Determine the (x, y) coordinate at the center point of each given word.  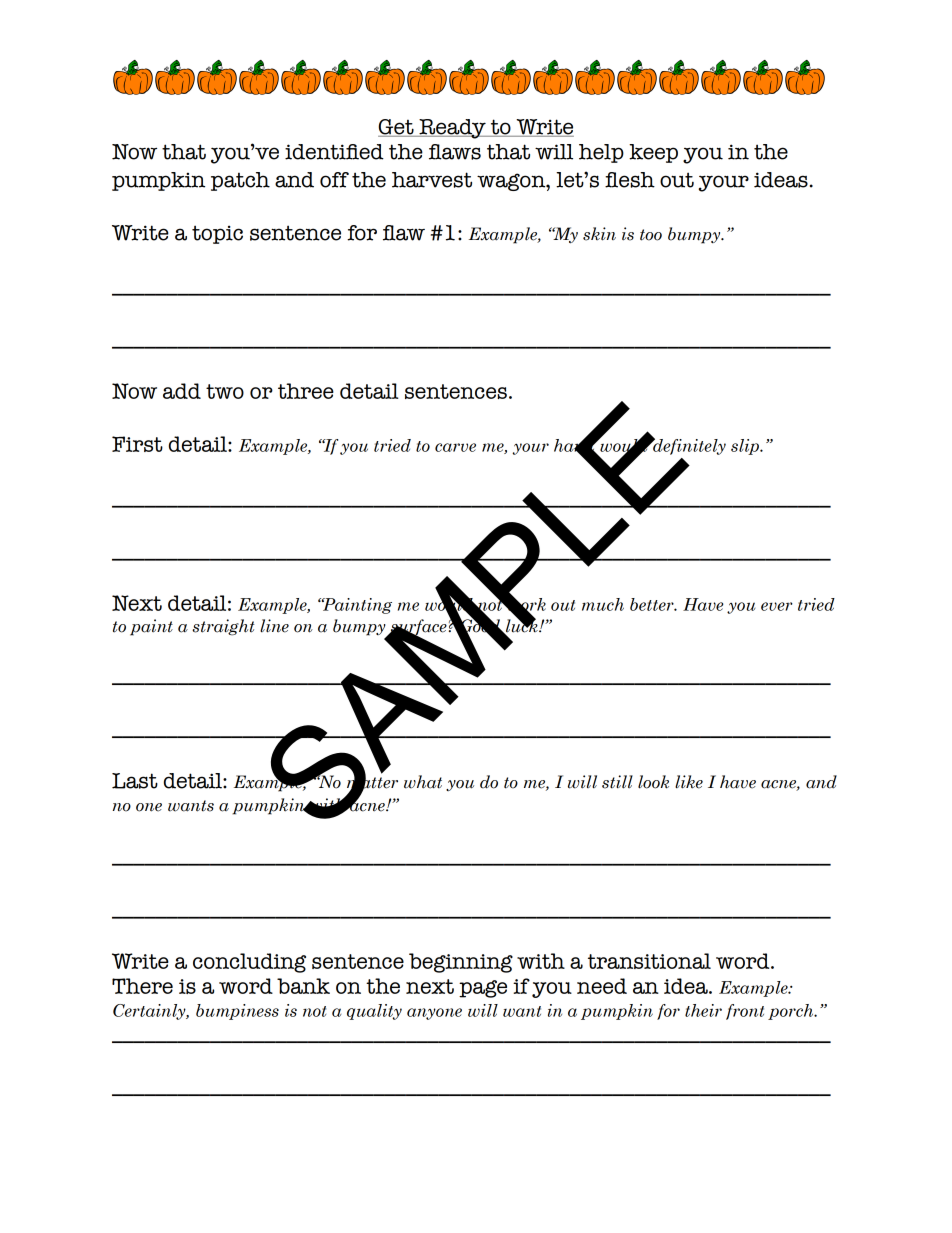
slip (746, 447)
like (689, 782)
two (225, 391)
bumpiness (237, 1012)
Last (135, 781)
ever (777, 606)
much (603, 604)
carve (455, 447)
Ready (452, 129)
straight (223, 627)
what (423, 782)
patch (240, 181)
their (703, 1010)
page (483, 989)
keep (653, 153)
